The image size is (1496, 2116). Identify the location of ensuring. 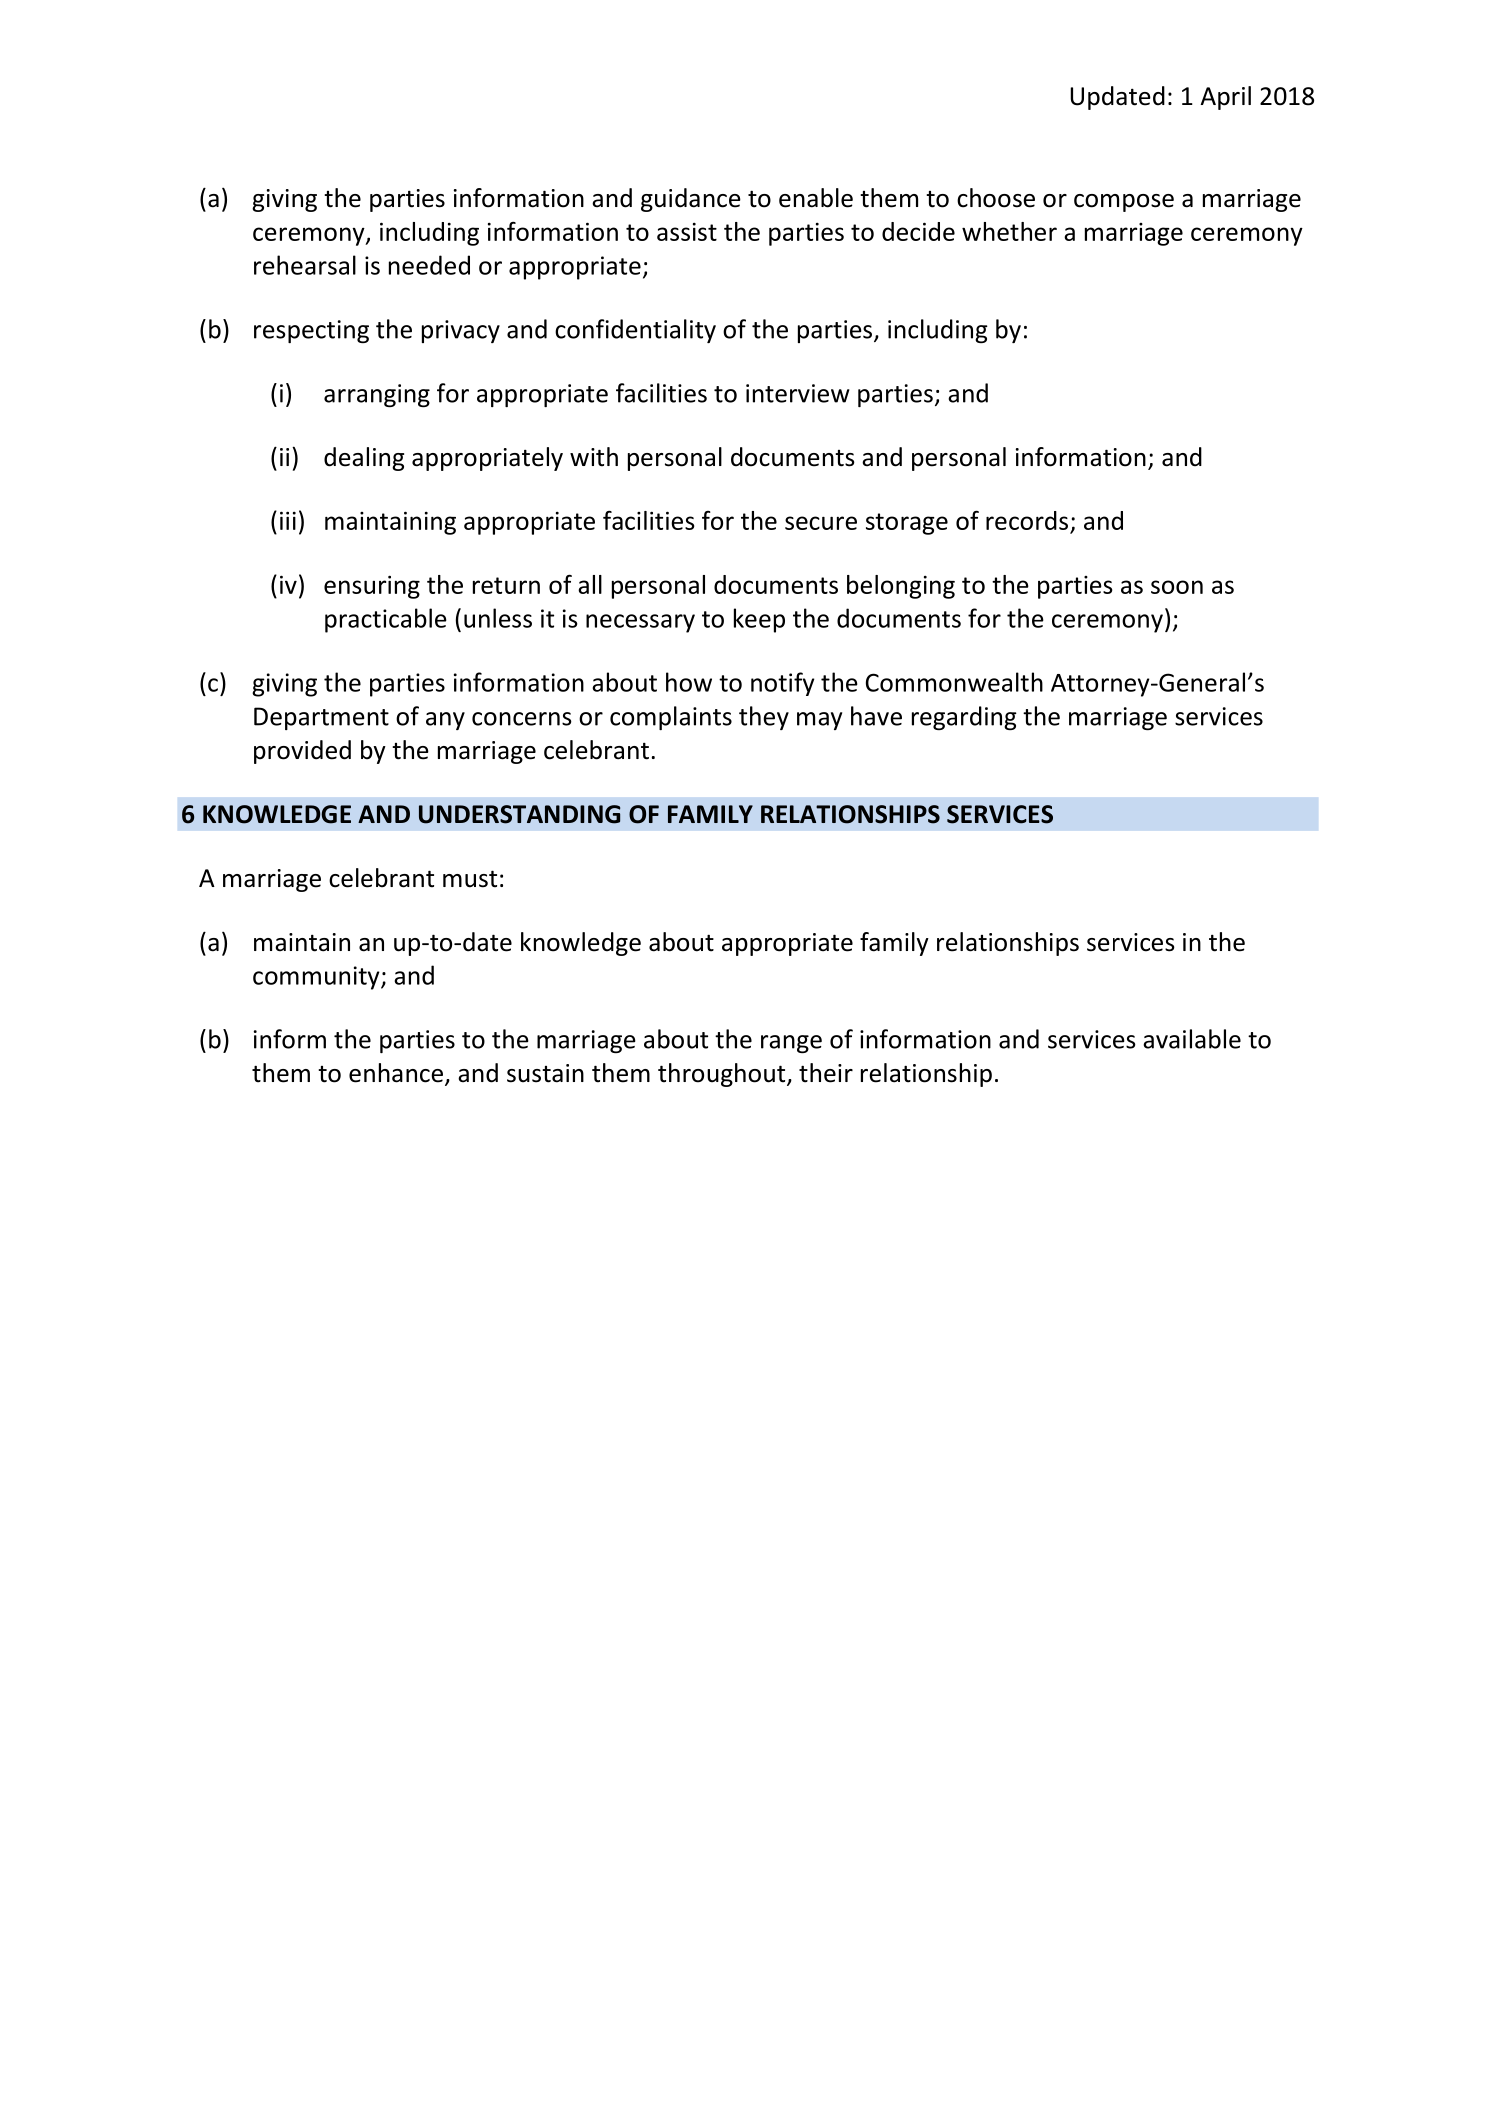
(372, 587).
